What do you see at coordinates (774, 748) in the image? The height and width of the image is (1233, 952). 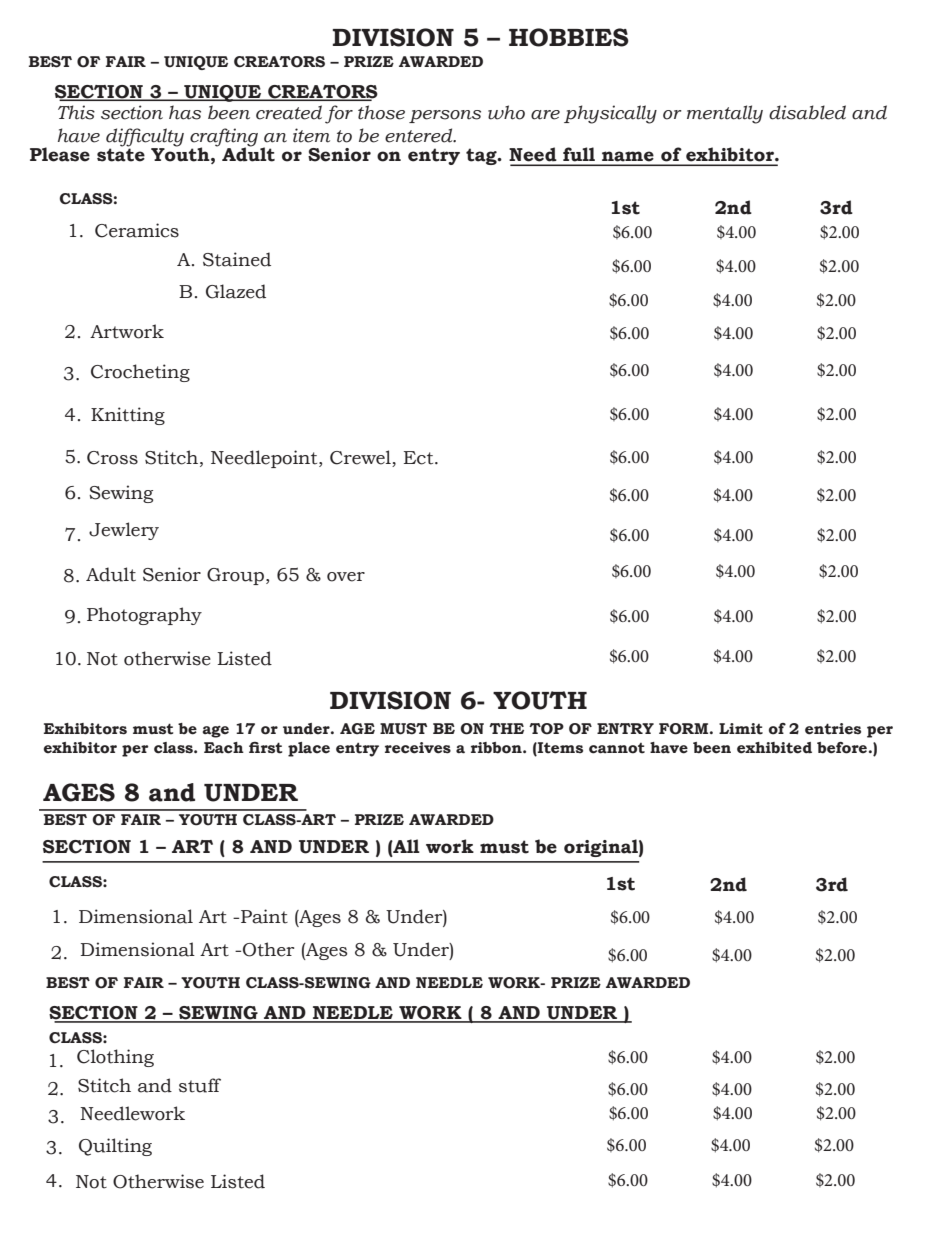 I see `exhibited` at bounding box center [774, 748].
